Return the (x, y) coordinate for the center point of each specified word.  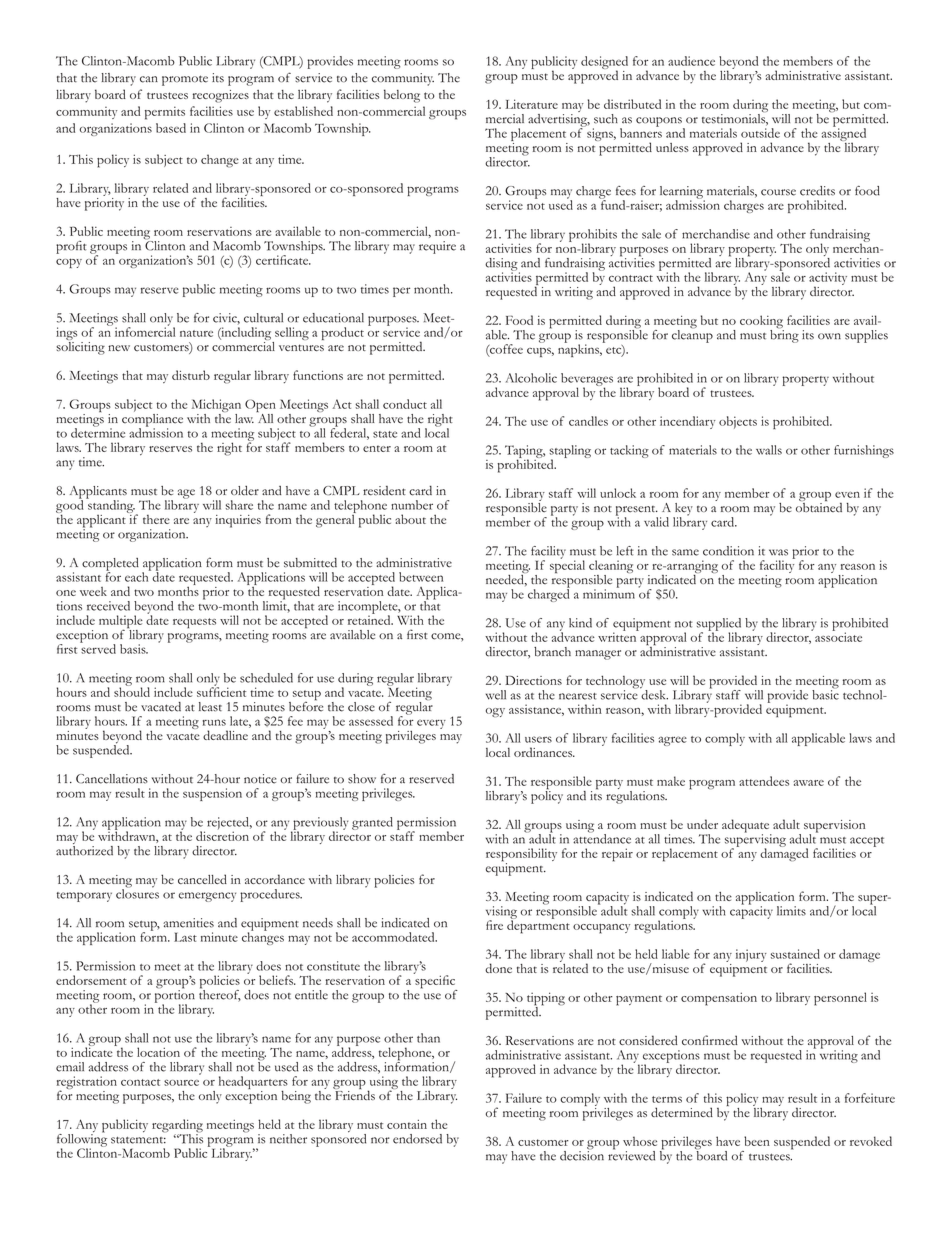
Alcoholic (531, 378)
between (421, 577)
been (757, 1141)
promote (185, 80)
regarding (177, 1127)
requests (194, 623)
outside (760, 133)
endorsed (417, 1139)
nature (196, 333)
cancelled (202, 879)
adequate (747, 827)
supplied (719, 625)
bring (784, 335)
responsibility (521, 856)
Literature (531, 104)
